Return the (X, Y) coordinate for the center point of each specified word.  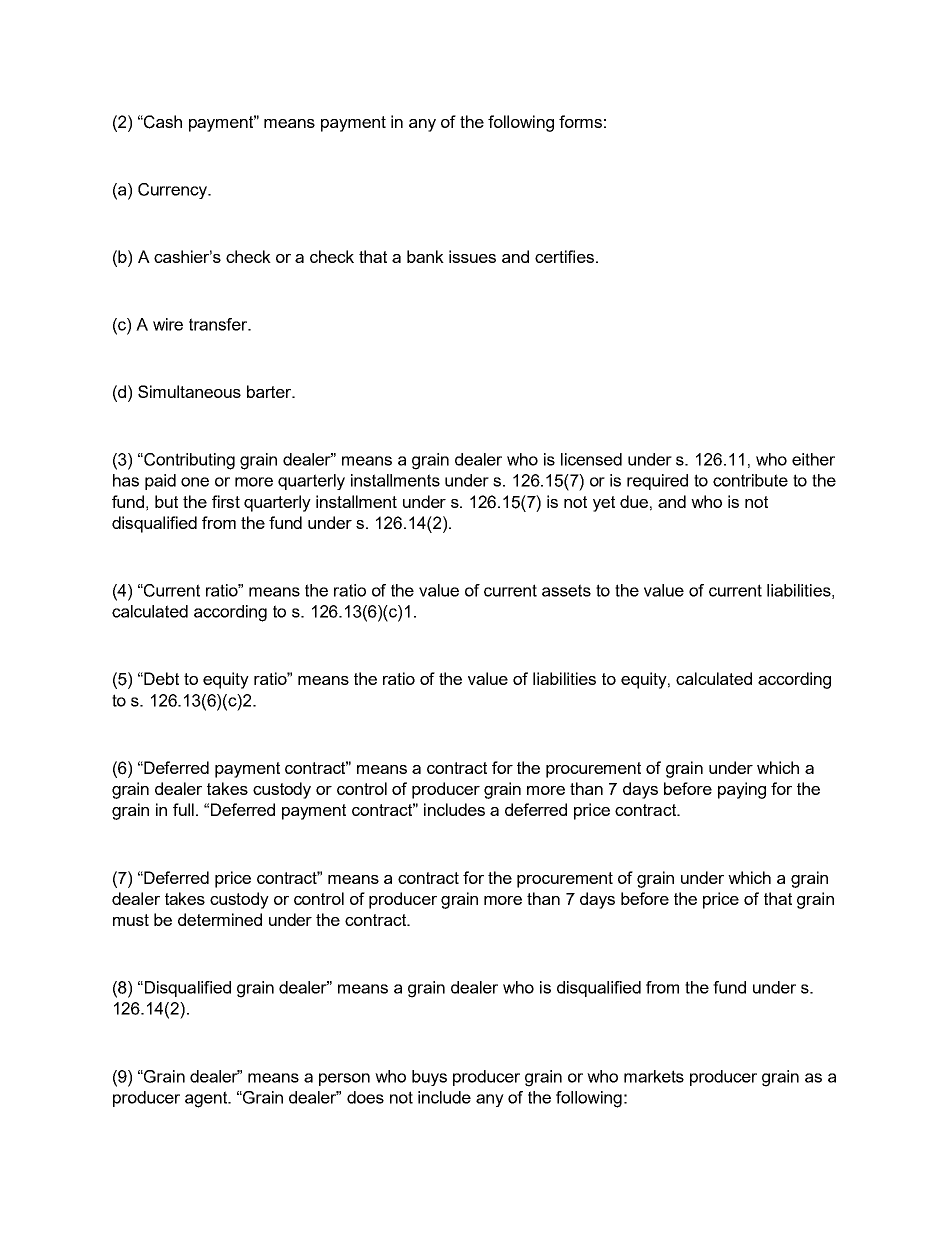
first (226, 501)
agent (207, 1099)
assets (566, 590)
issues (472, 256)
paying (742, 790)
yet (604, 504)
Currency (174, 191)
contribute (750, 480)
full (183, 809)
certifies (564, 256)
